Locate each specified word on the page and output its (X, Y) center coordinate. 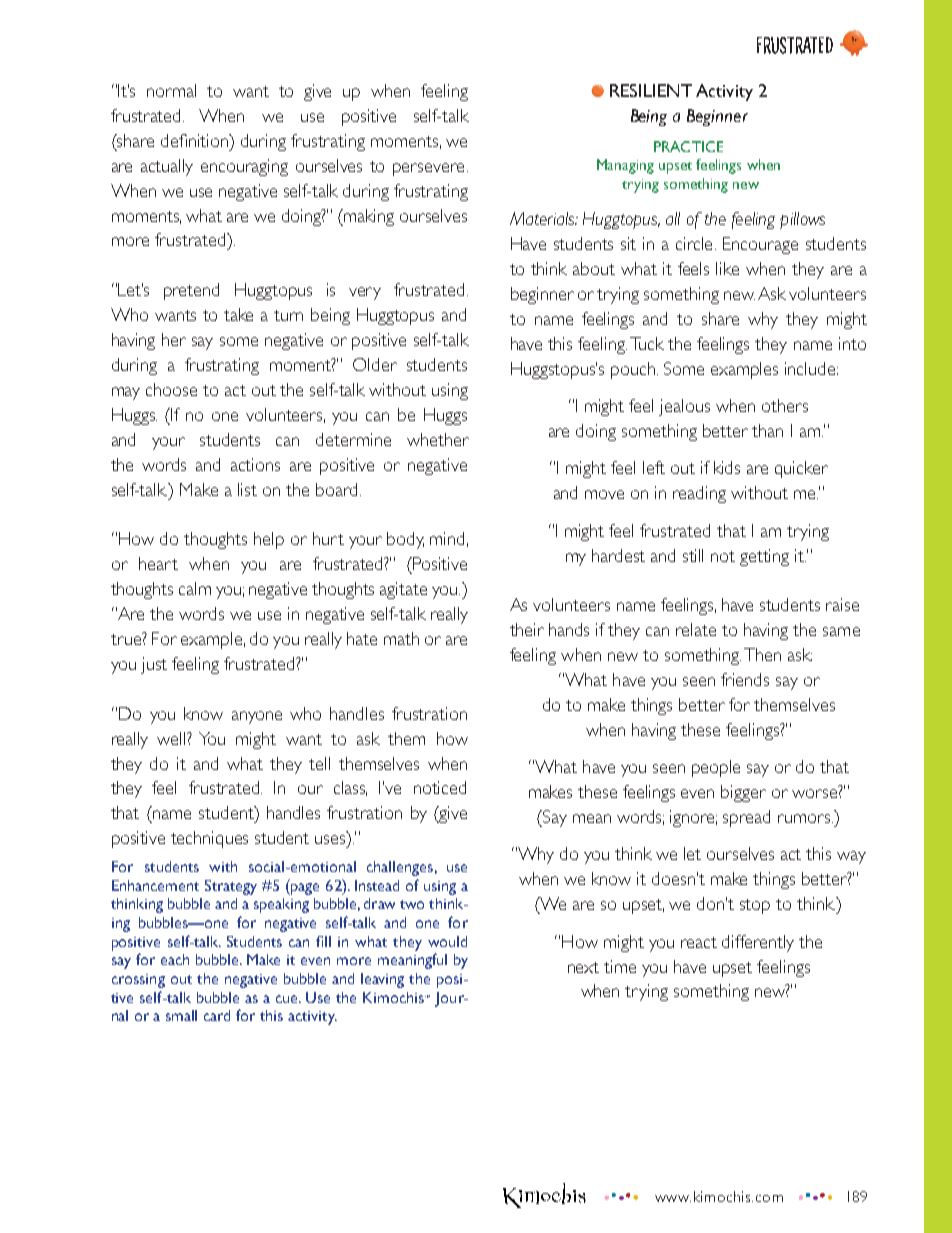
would (447, 941)
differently (758, 943)
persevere (428, 169)
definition (196, 140)
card (217, 1015)
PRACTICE (688, 146)
